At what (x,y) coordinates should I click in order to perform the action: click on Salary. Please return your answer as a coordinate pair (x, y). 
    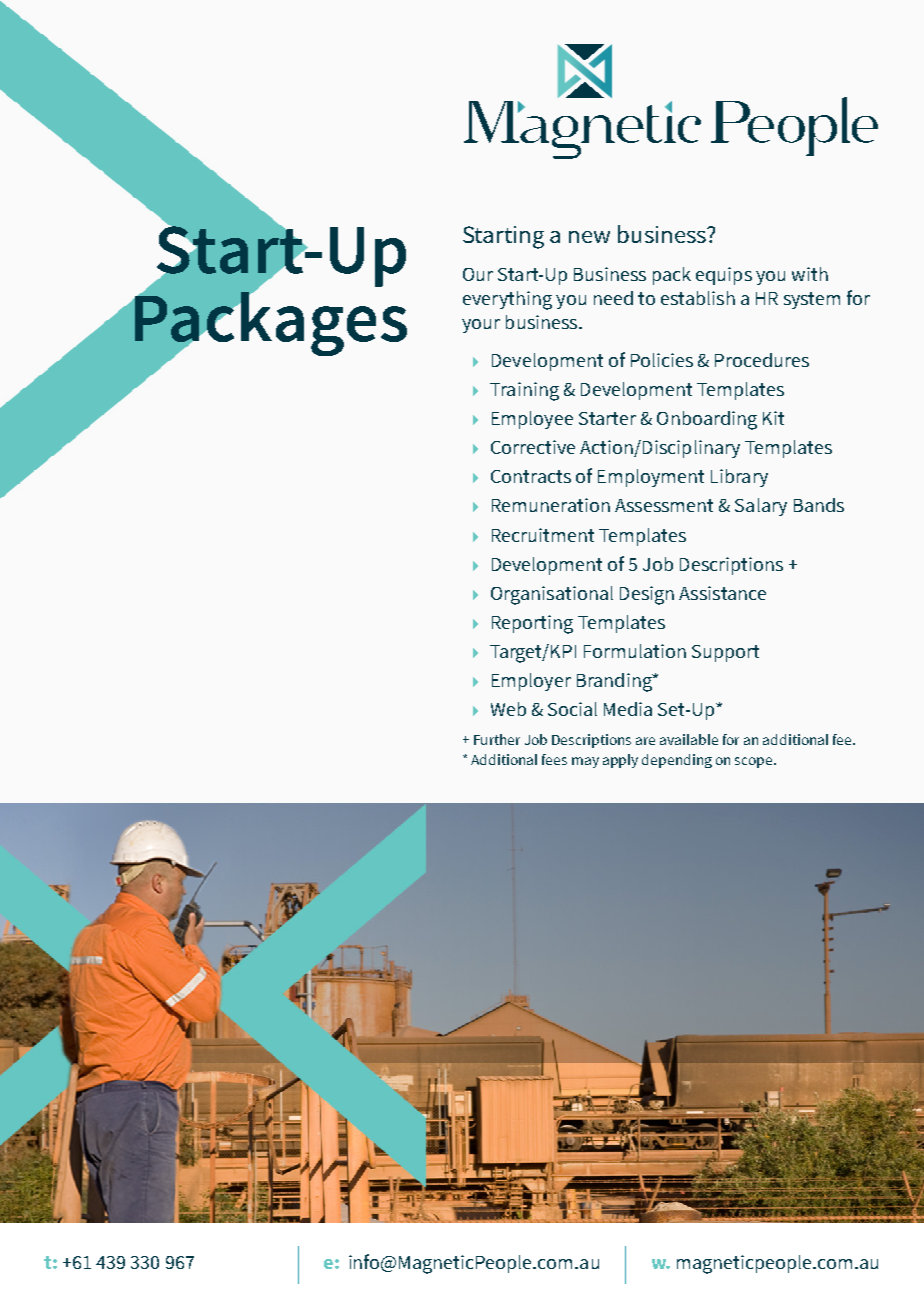
    Looking at the image, I should click on (761, 507).
